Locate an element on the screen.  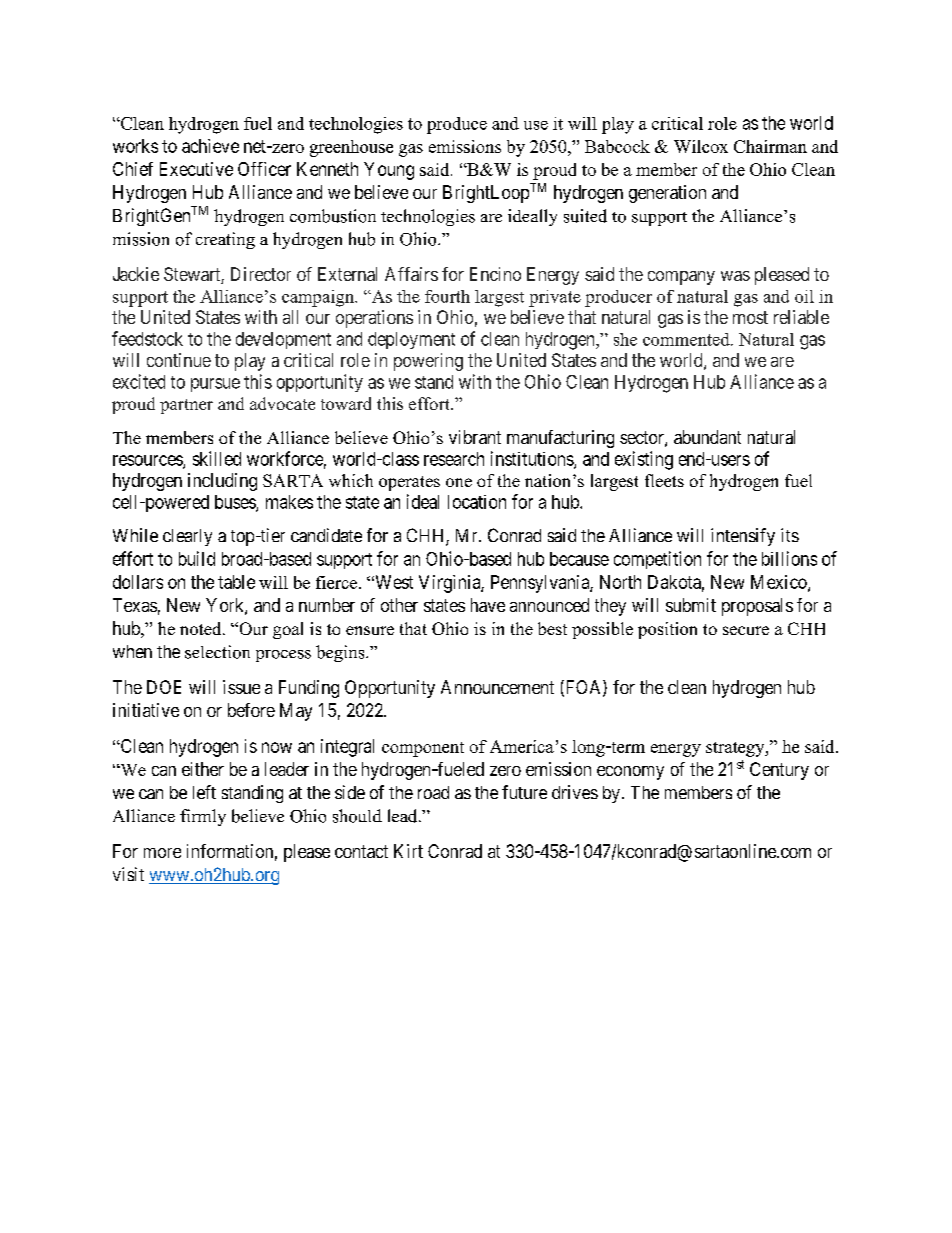
abundant is located at coordinates (707, 437).
